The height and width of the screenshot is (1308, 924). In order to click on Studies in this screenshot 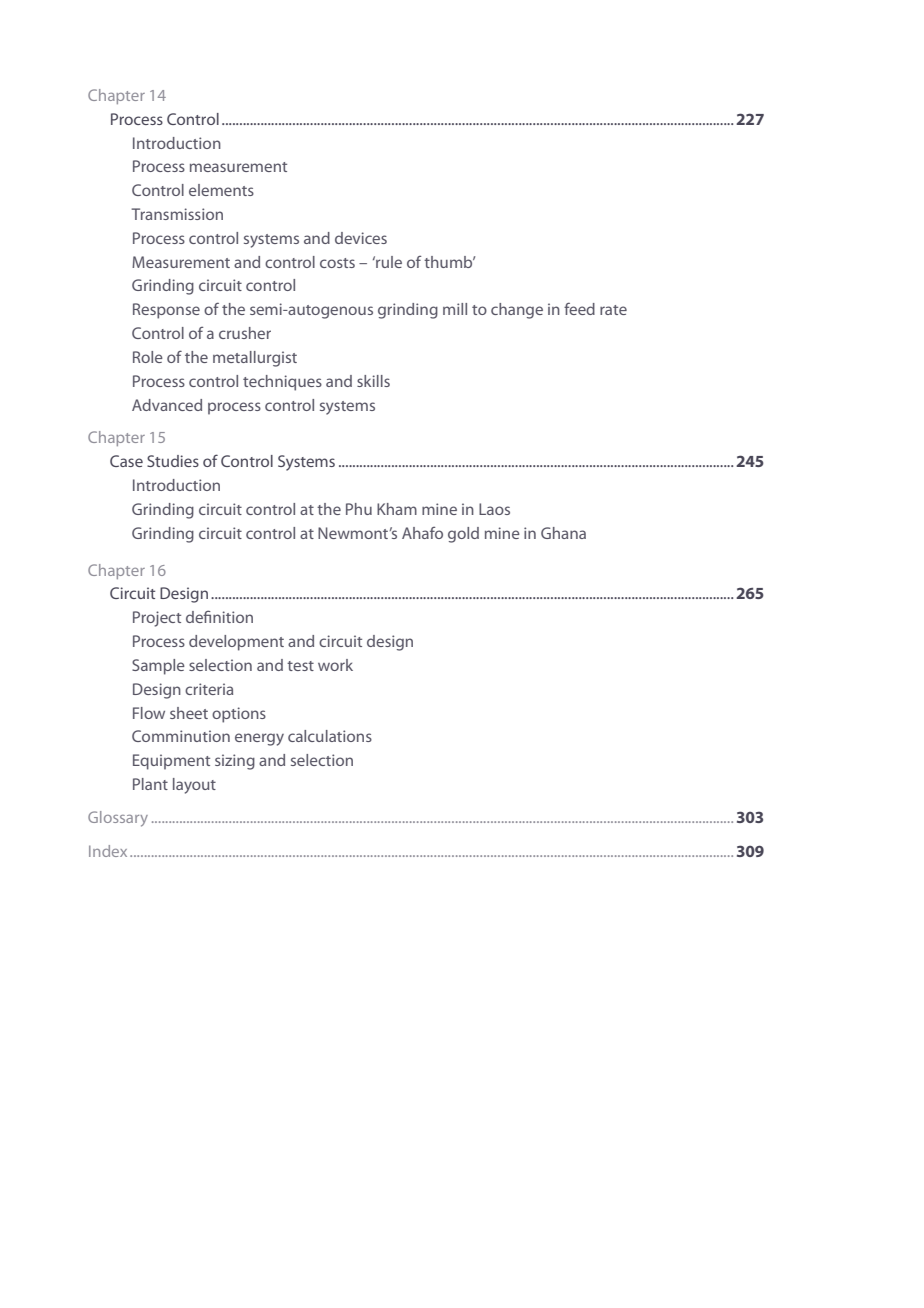, I will do `click(173, 461)`.
